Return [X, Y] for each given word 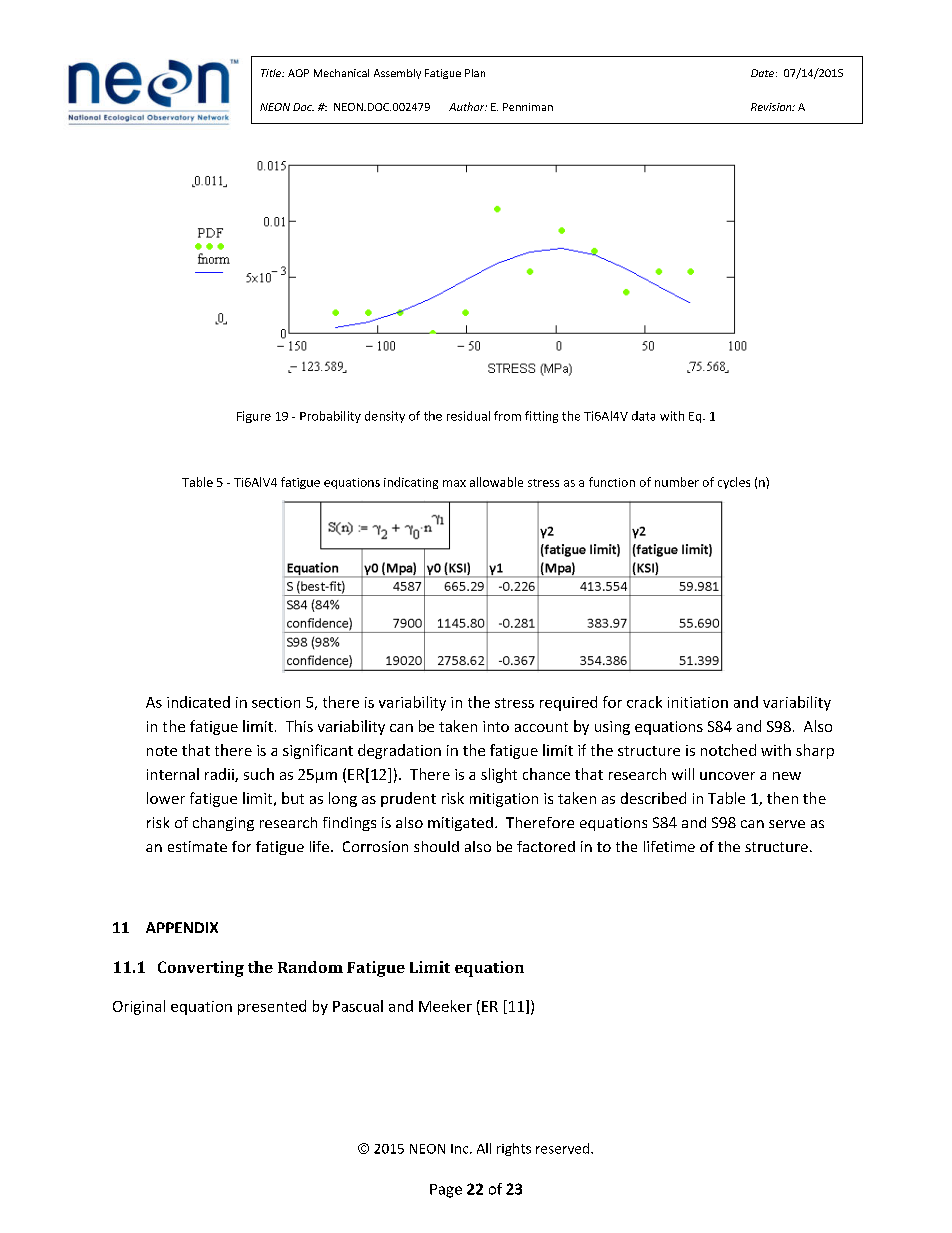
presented [272, 1007]
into [496, 726]
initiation [698, 702]
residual [468, 416]
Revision [772, 107]
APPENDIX [182, 927]
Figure [254, 417]
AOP [298, 73]
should [436, 846]
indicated [198, 702]
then [782, 798]
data [643, 416]
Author [468, 106]
